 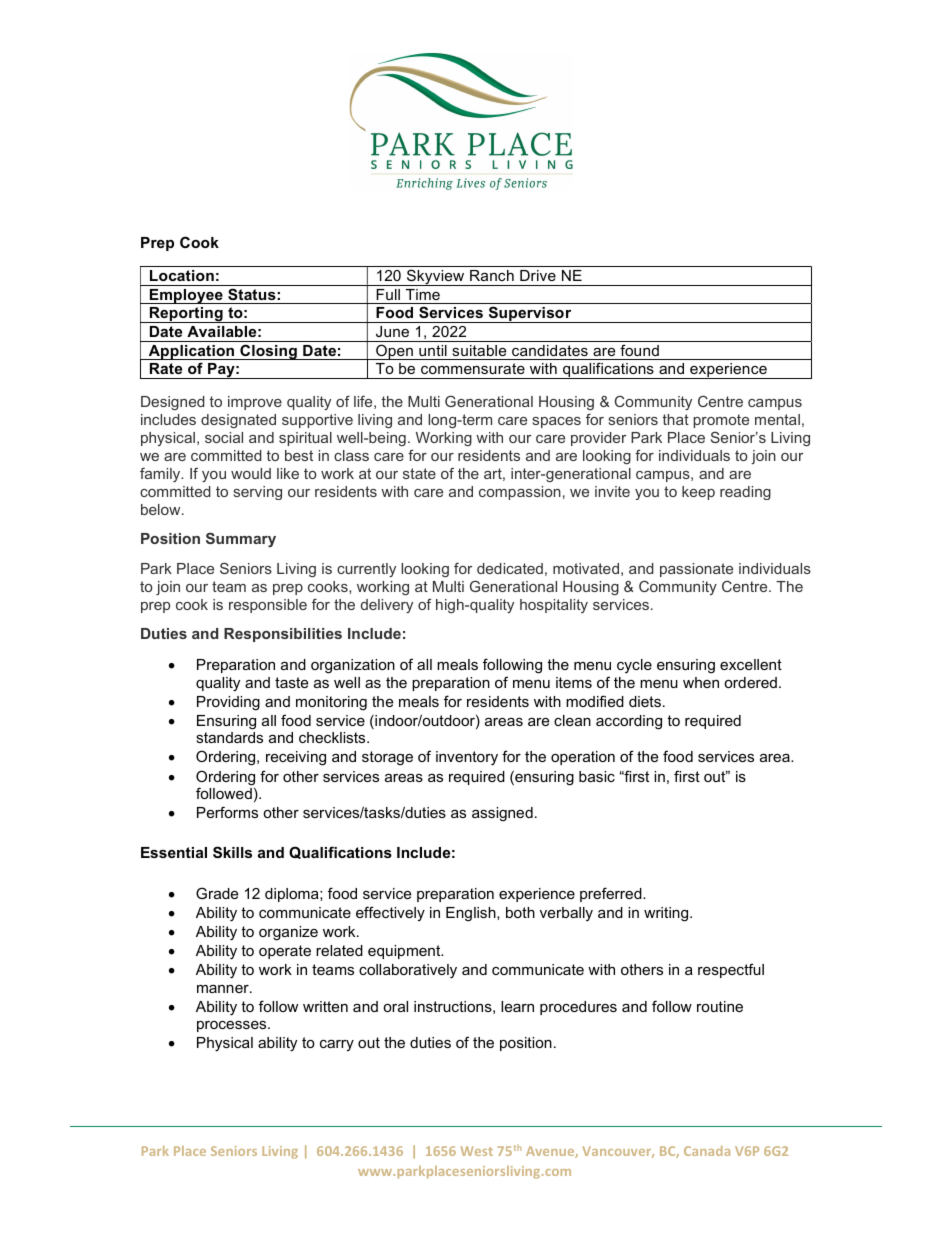 I want to click on serving, so click(x=258, y=493).
